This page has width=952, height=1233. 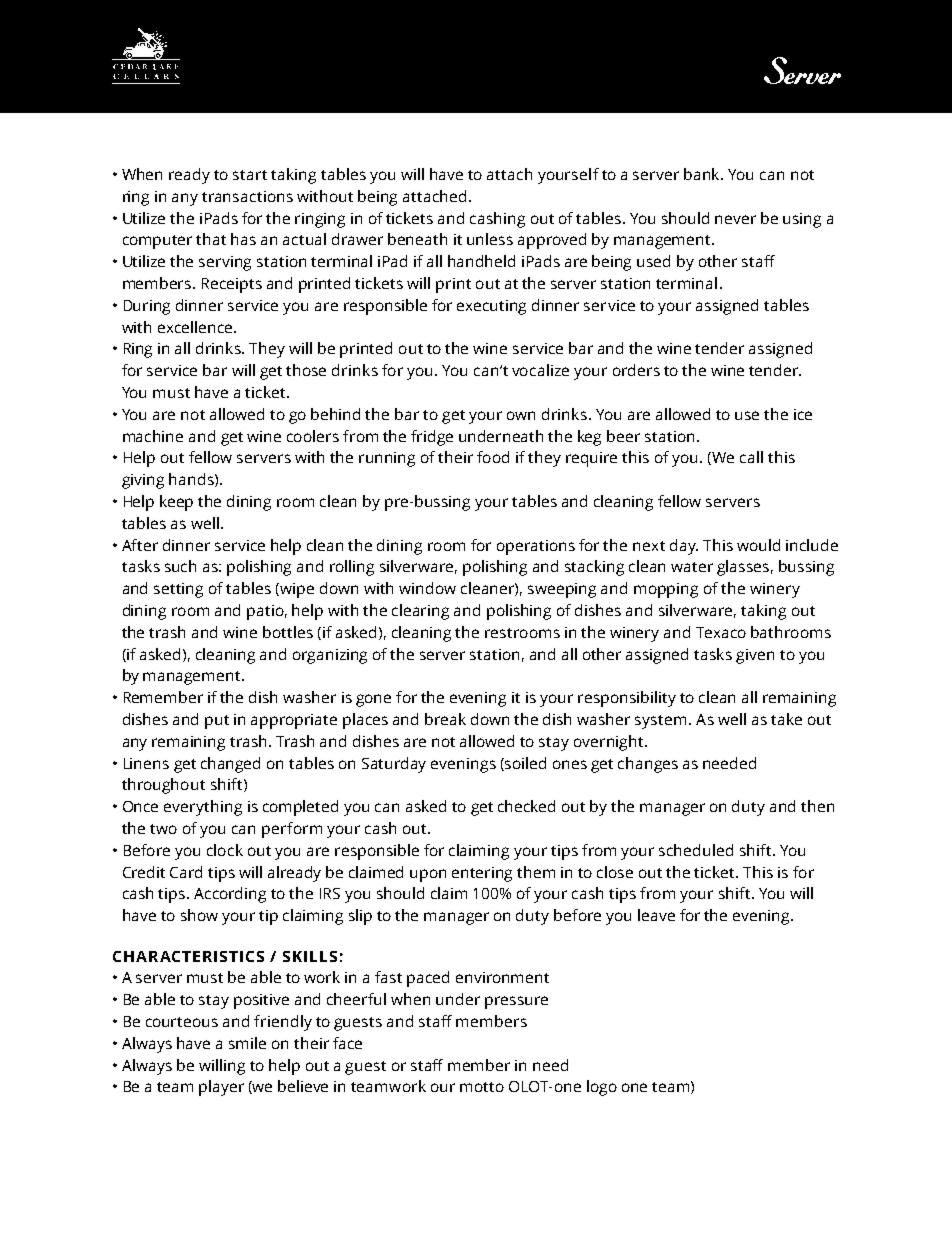 I want to click on changed, so click(x=230, y=765).
